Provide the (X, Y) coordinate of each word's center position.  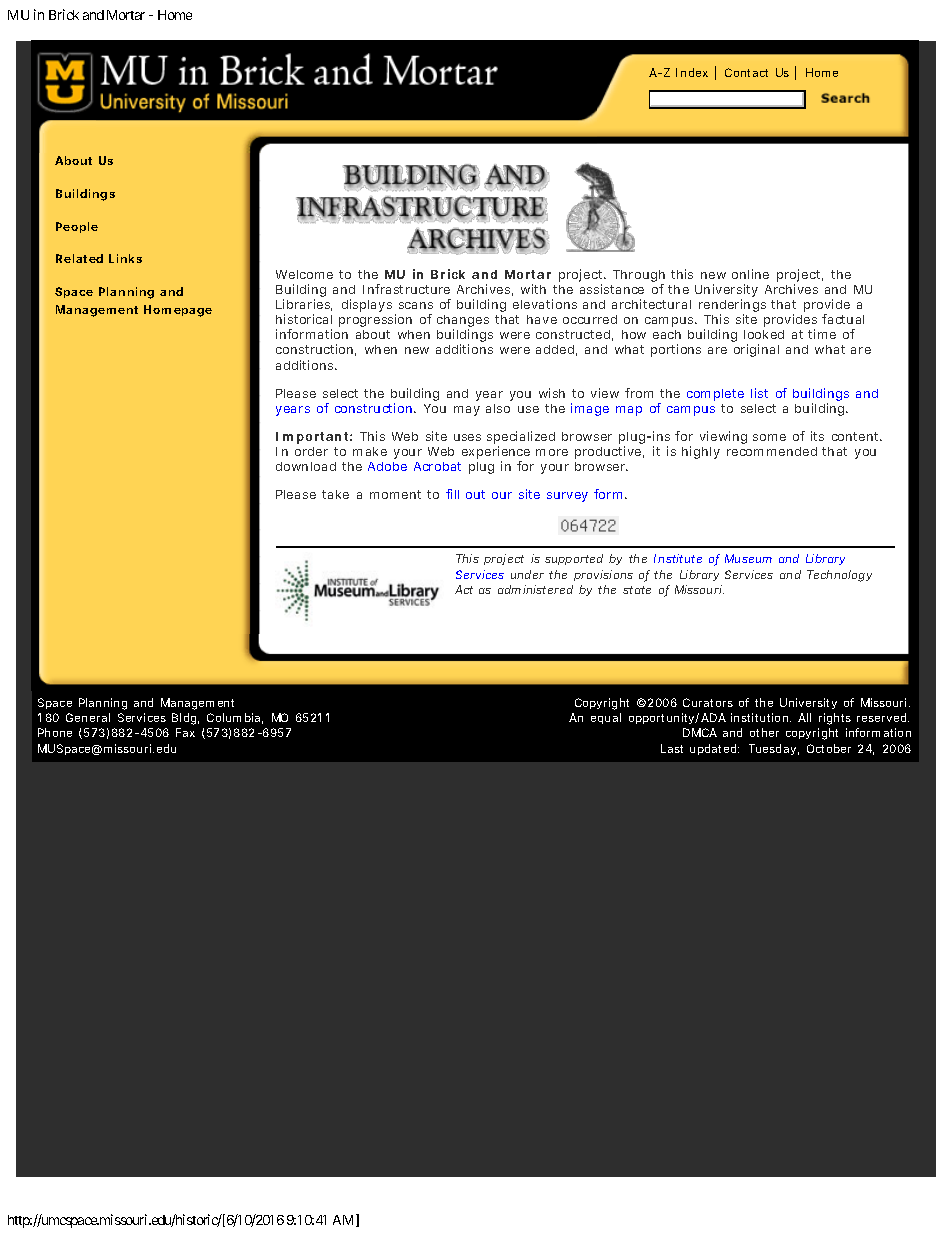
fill (452, 494)
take (335, 494)
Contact (746, 72)
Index (692, 72)
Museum (748, 558)
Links (125, 258)
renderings (732, 307)
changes (463, 322)
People (77, 227)
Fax (185, 732)
